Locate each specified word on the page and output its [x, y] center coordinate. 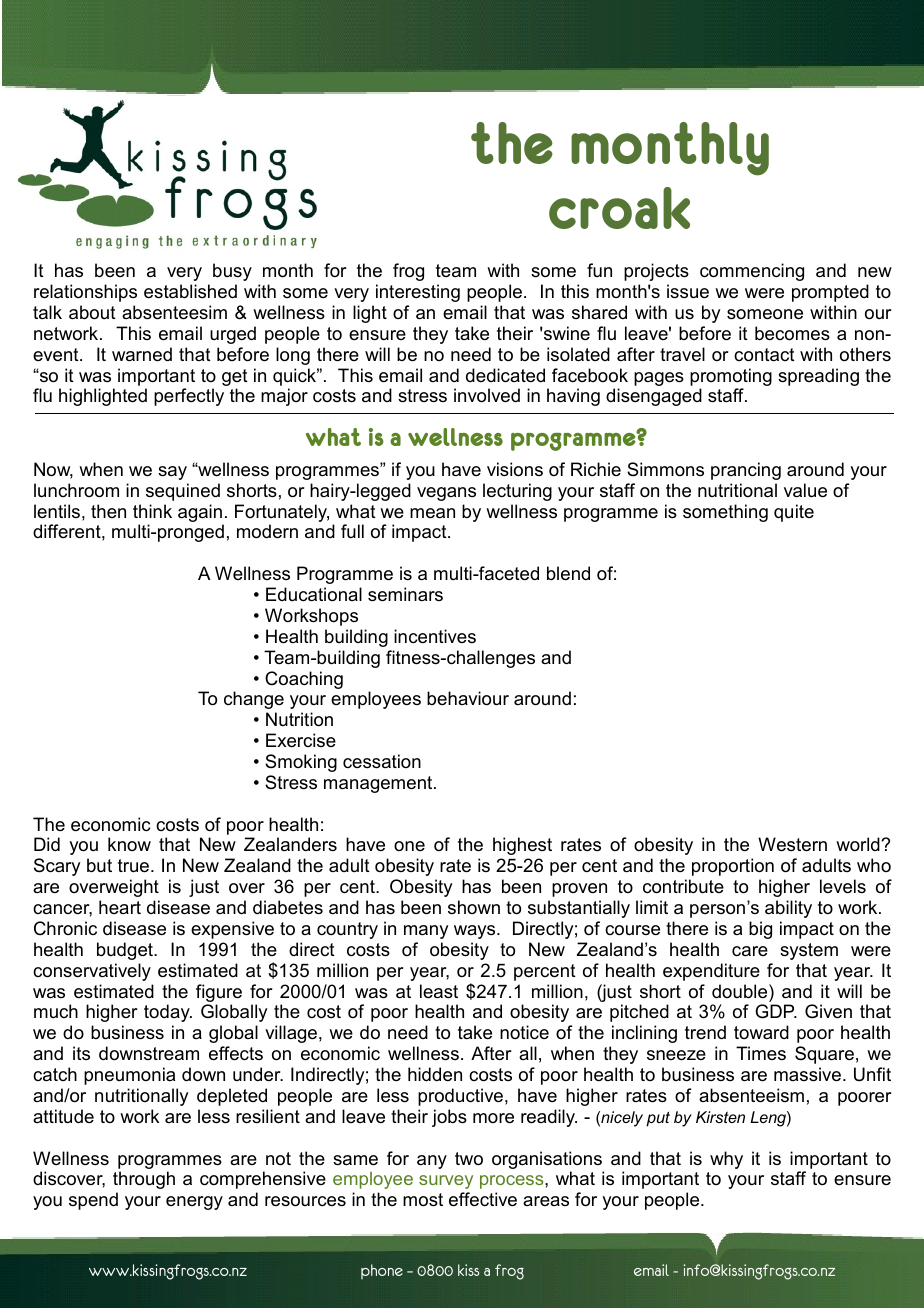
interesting [418, 293]
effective [483, 1199]
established [190, 291]
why [726, 1160]
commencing [752, 272]
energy [194, 1203]
